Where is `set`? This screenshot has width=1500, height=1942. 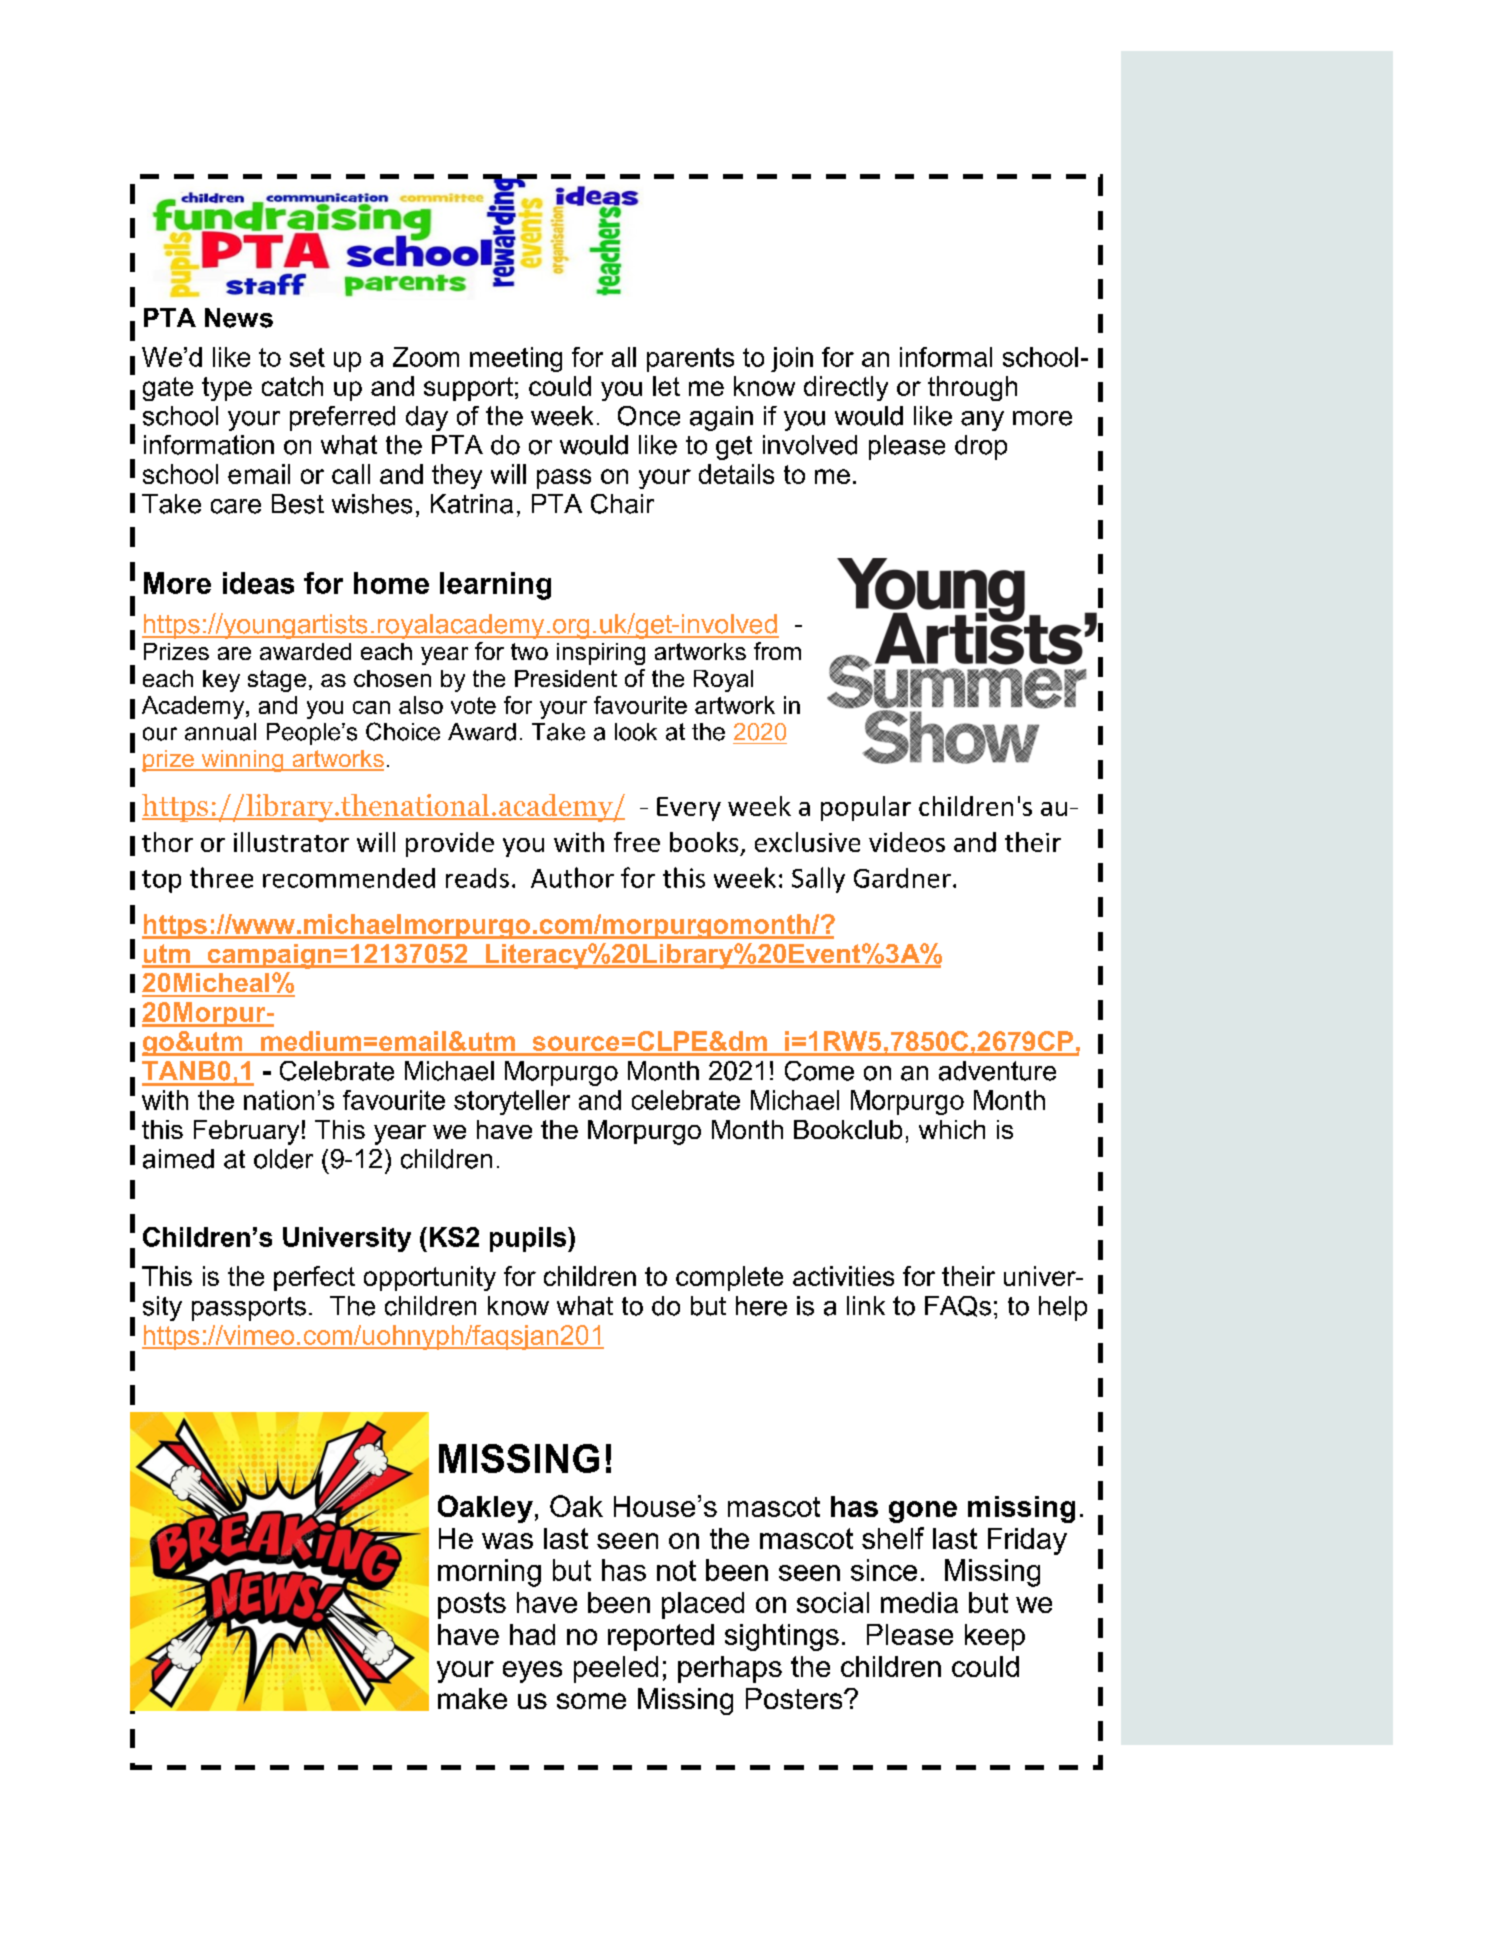
set is located at coordinates (307, 357).
